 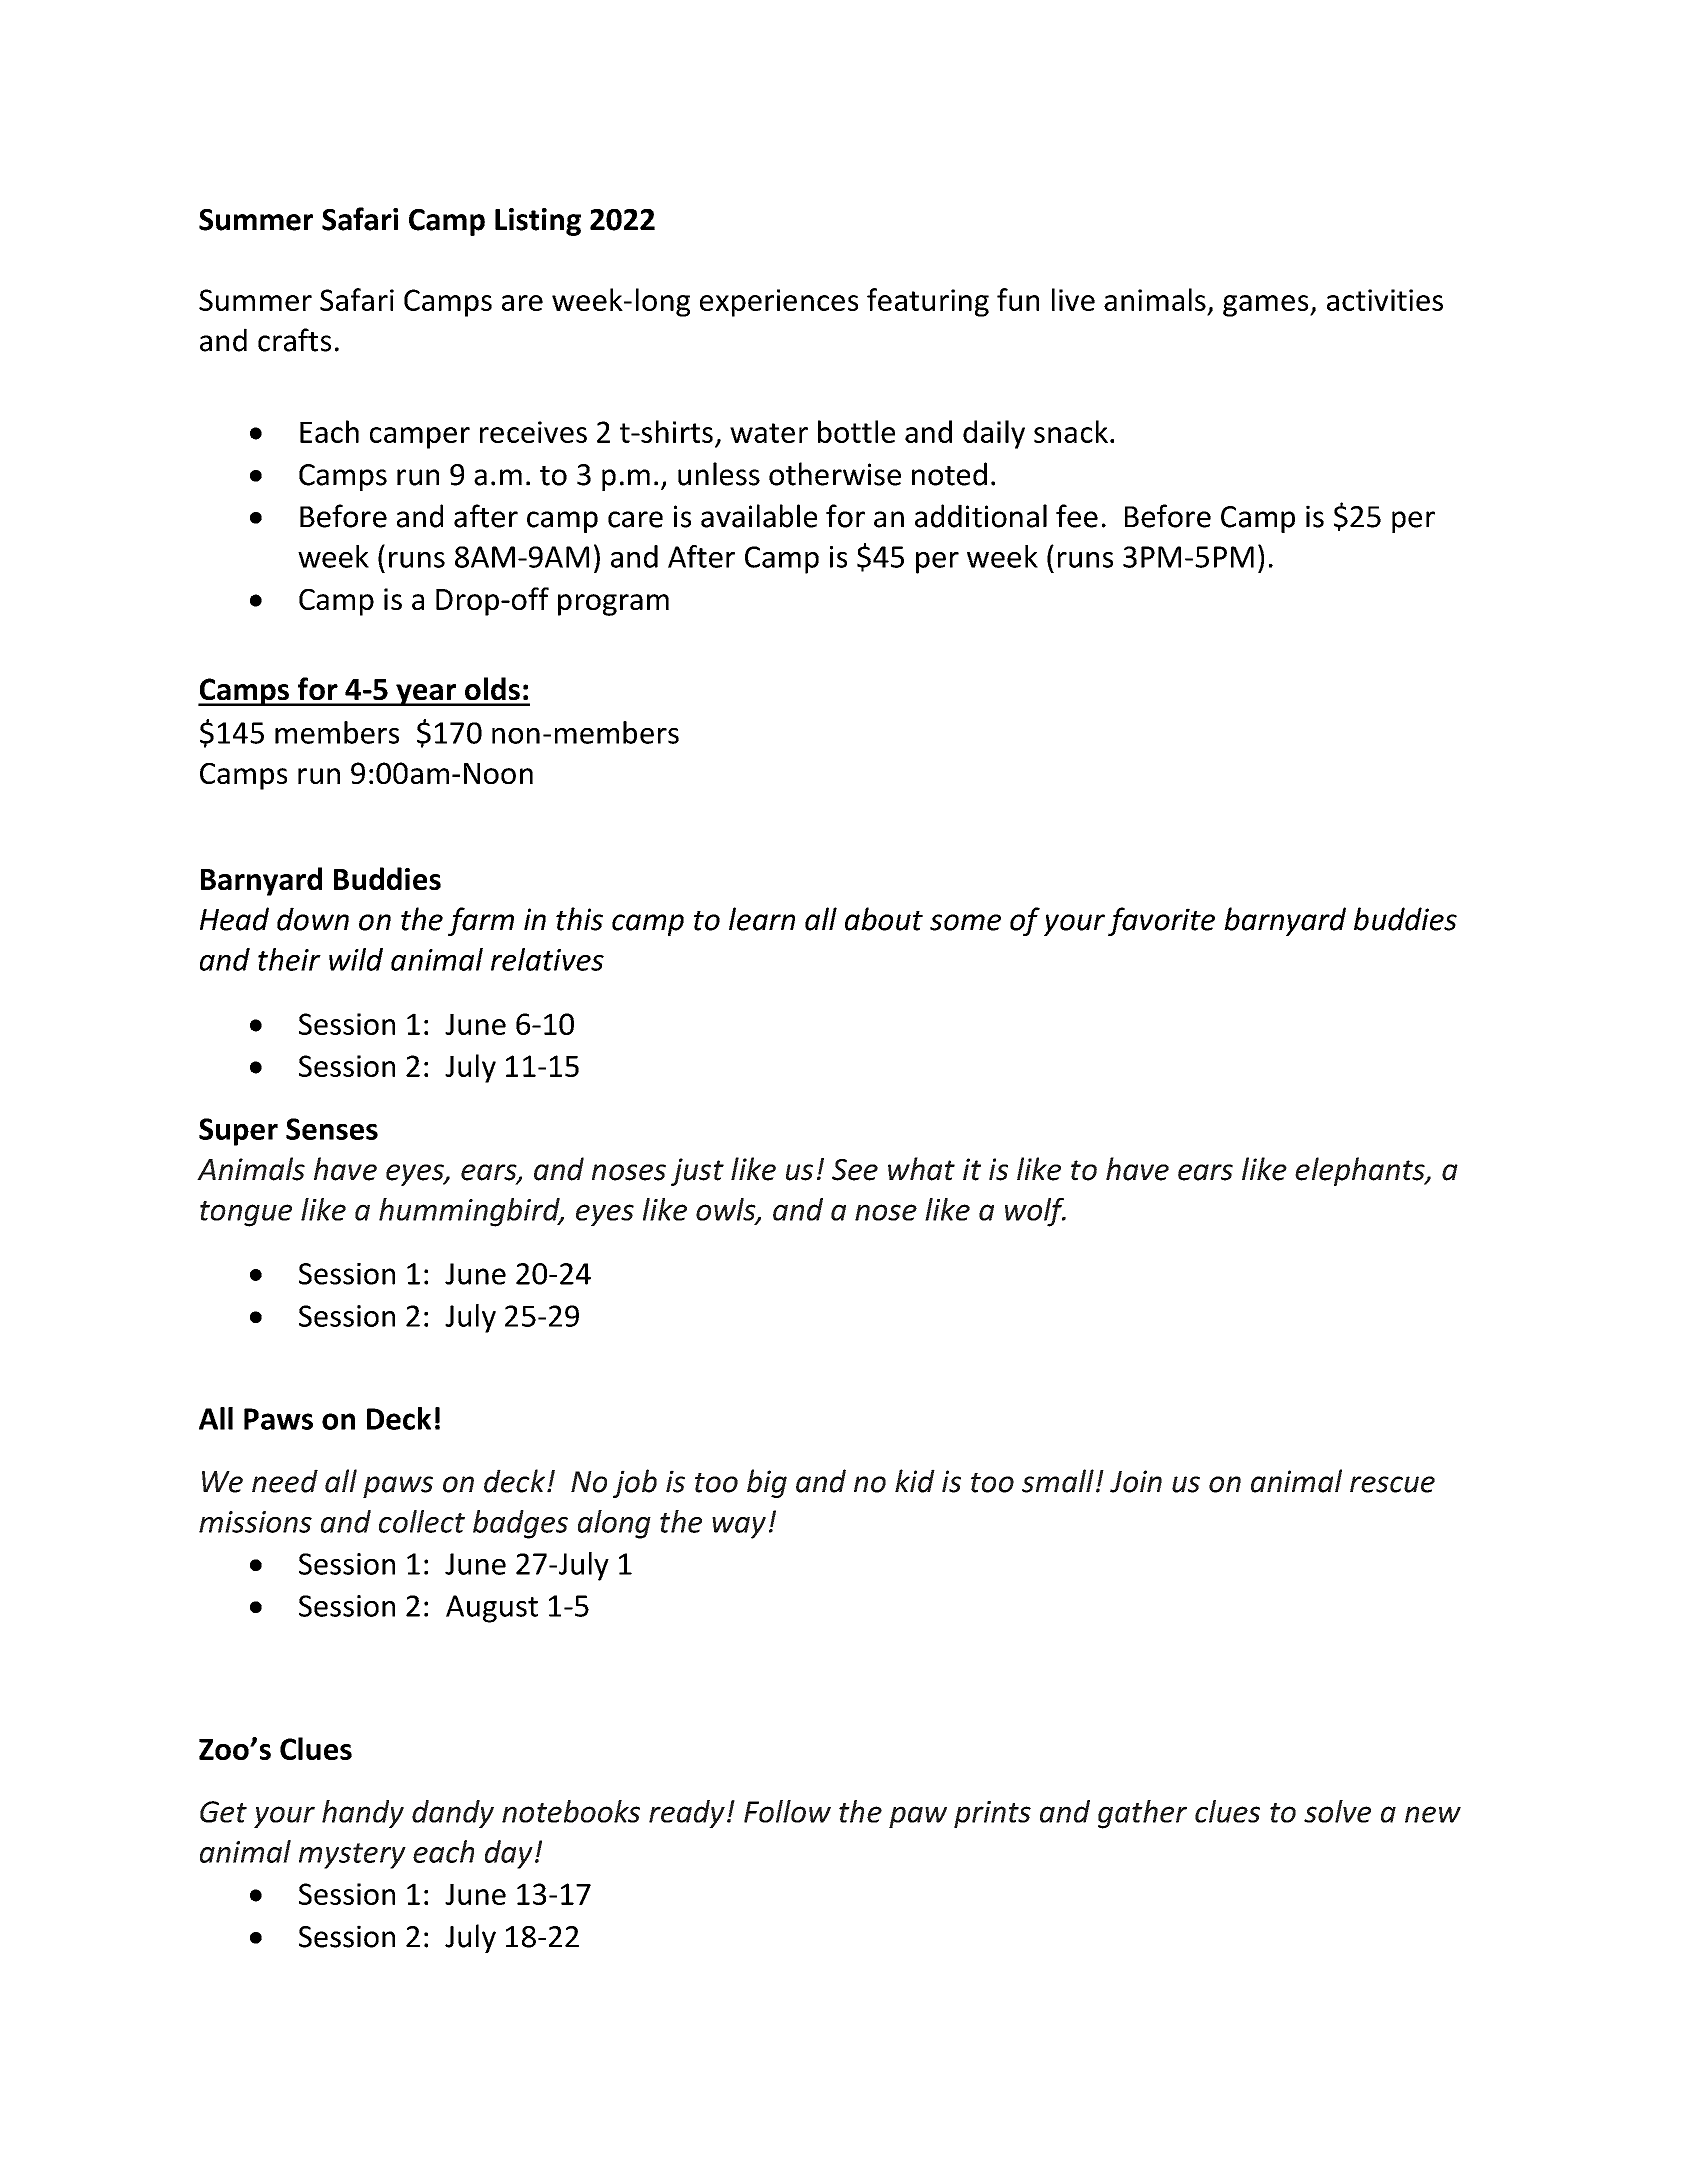 I want to click on games, so click(x=1267, y=306).
